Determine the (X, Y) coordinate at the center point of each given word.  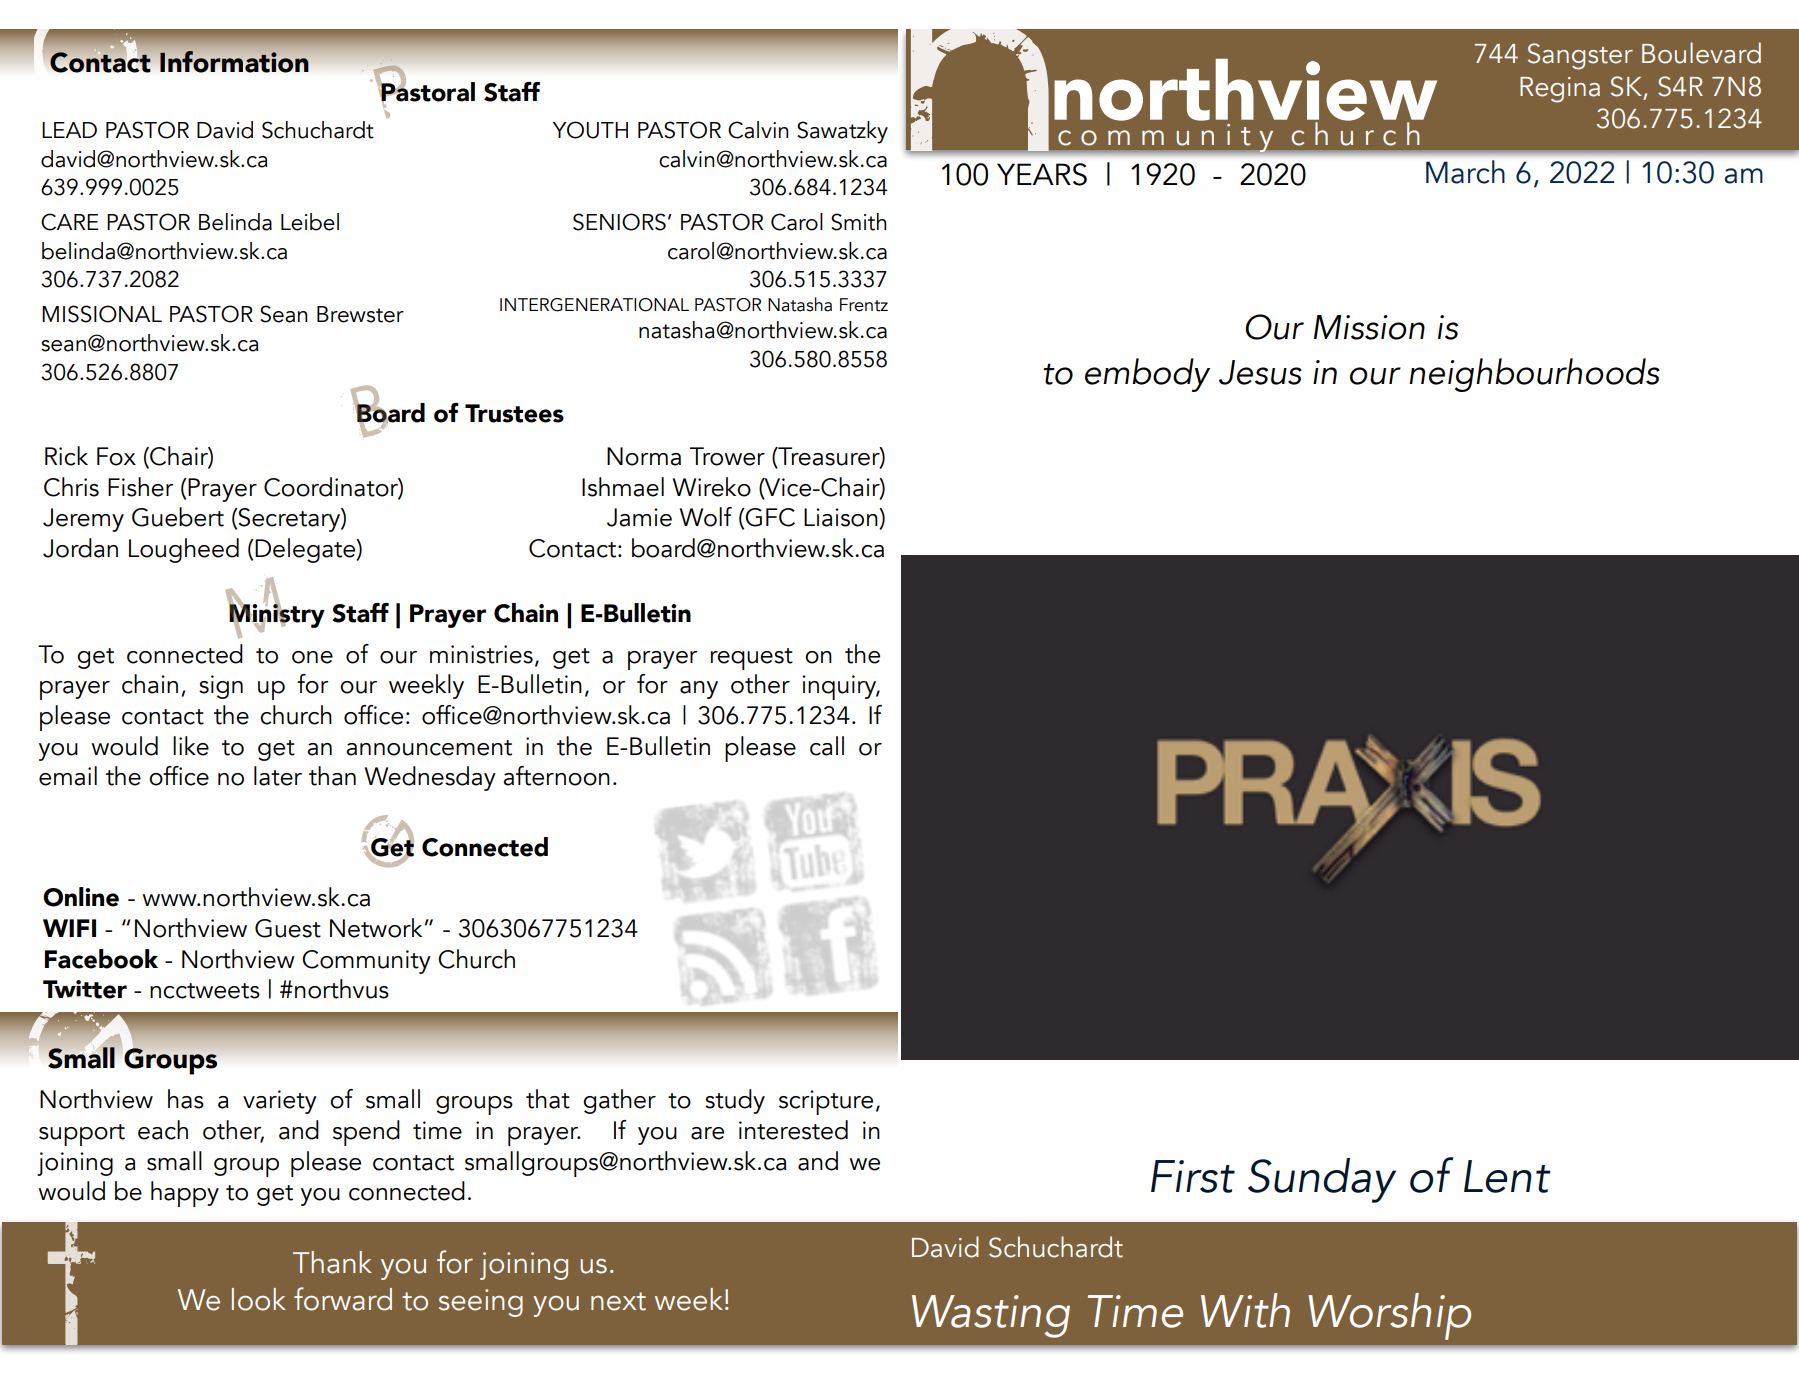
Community (366, 962)
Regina (1560, 90)
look (259, 1299)
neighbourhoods (1534, 375)
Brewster (360, 314)
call (827, 746)
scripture (826, 1102)
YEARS (1042, 174)
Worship (1389, 1316)
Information (234, 62)
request (751, 659)
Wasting (991, 1316)
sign (221, 687)
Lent (1507, 1176)
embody (1147, 375)
